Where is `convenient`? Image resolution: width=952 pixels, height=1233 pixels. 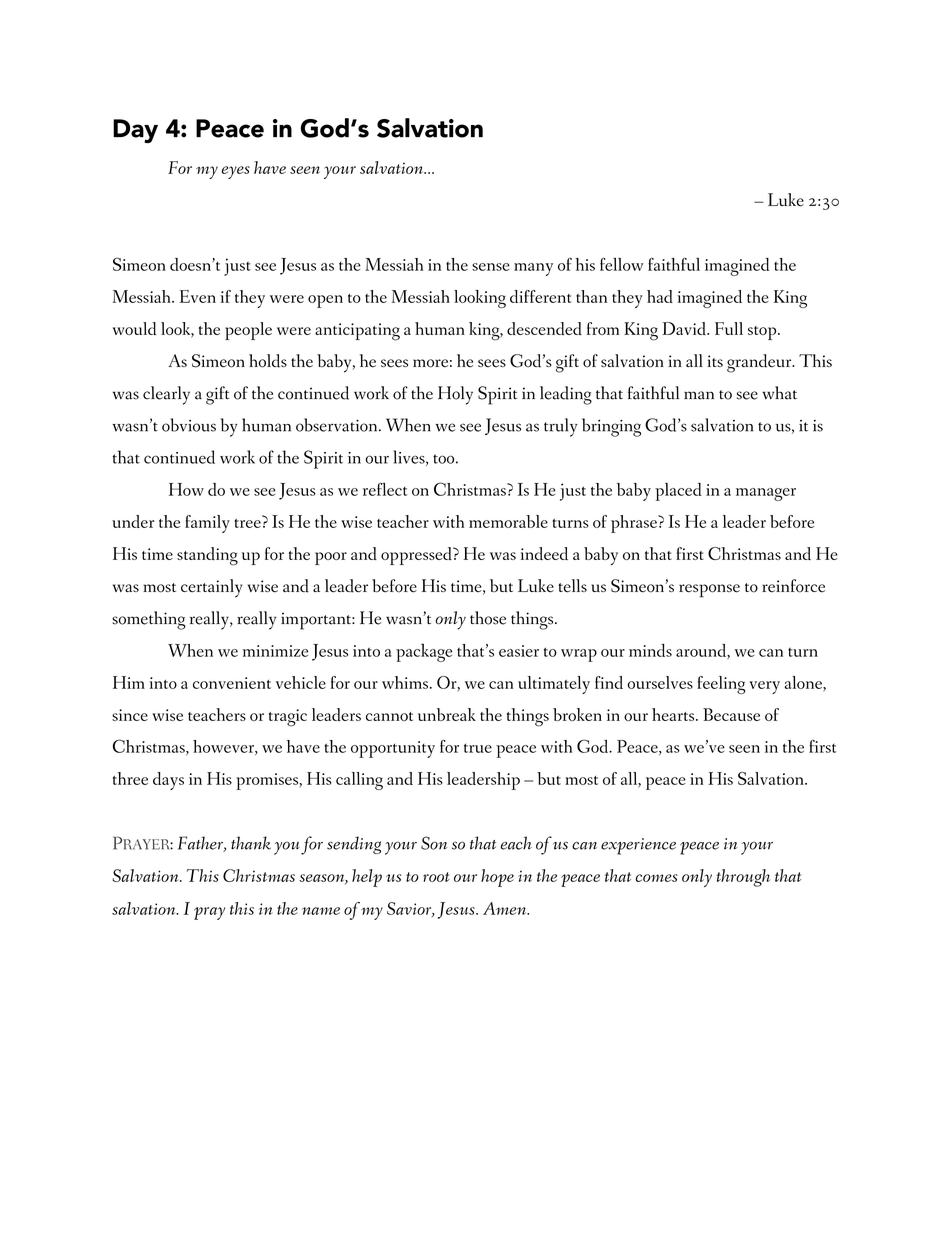 convenient is located at coordinates (232, 683).
